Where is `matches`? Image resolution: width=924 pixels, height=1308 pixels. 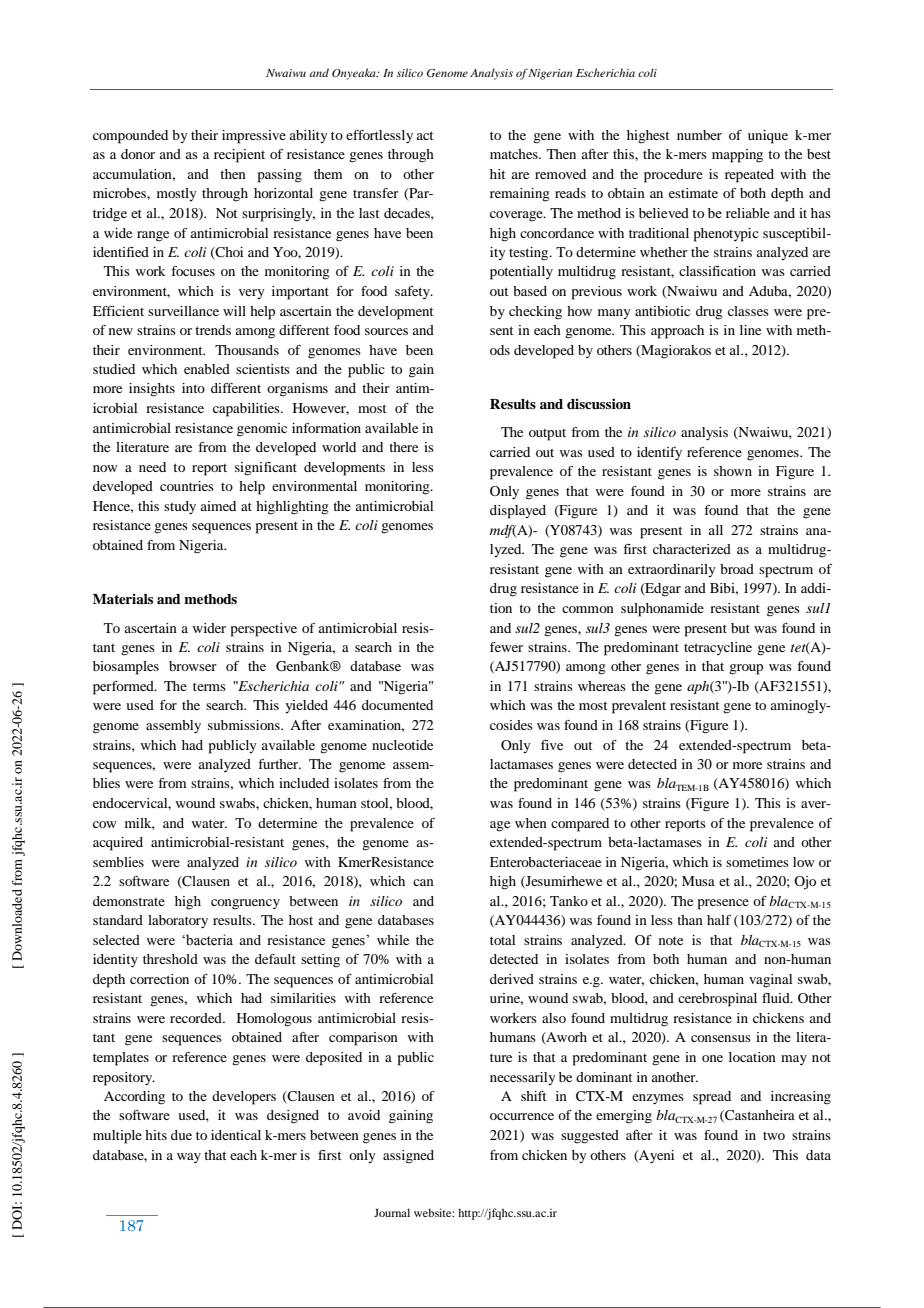 matches is located at coordinates (515, 154).
